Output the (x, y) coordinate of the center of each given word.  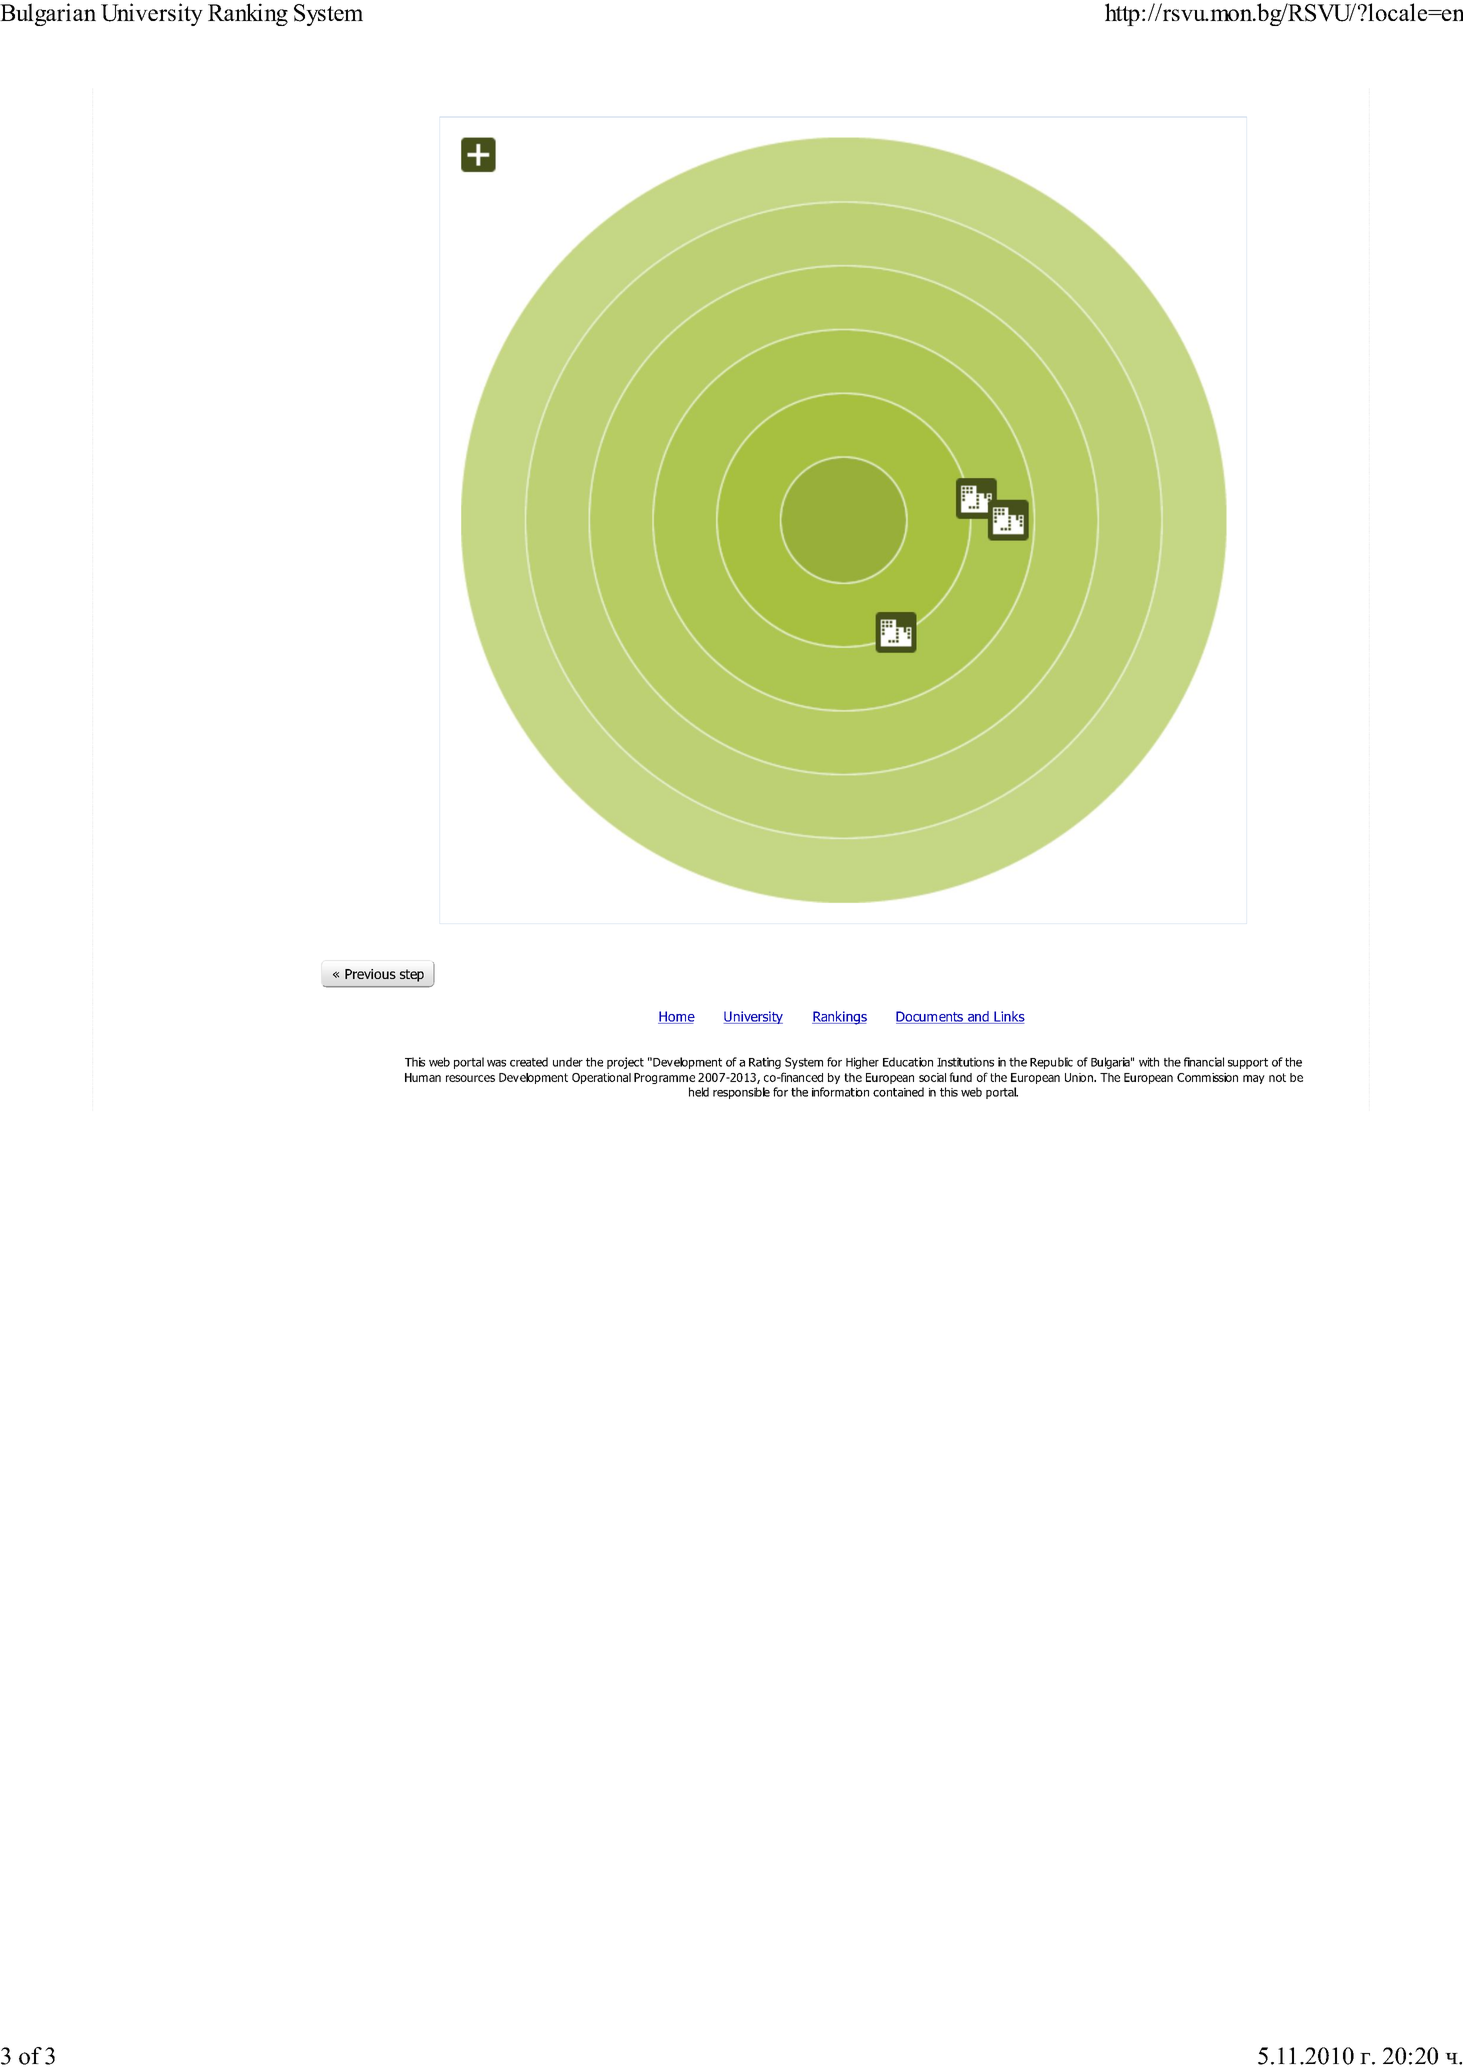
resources (470, 1078)
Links (1008, 1017)
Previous (370, 974)
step (412, 975)
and (978, 1017)
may (1254, 1079)
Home (676, 1017)
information (840, 1092)
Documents (930, 1017)
